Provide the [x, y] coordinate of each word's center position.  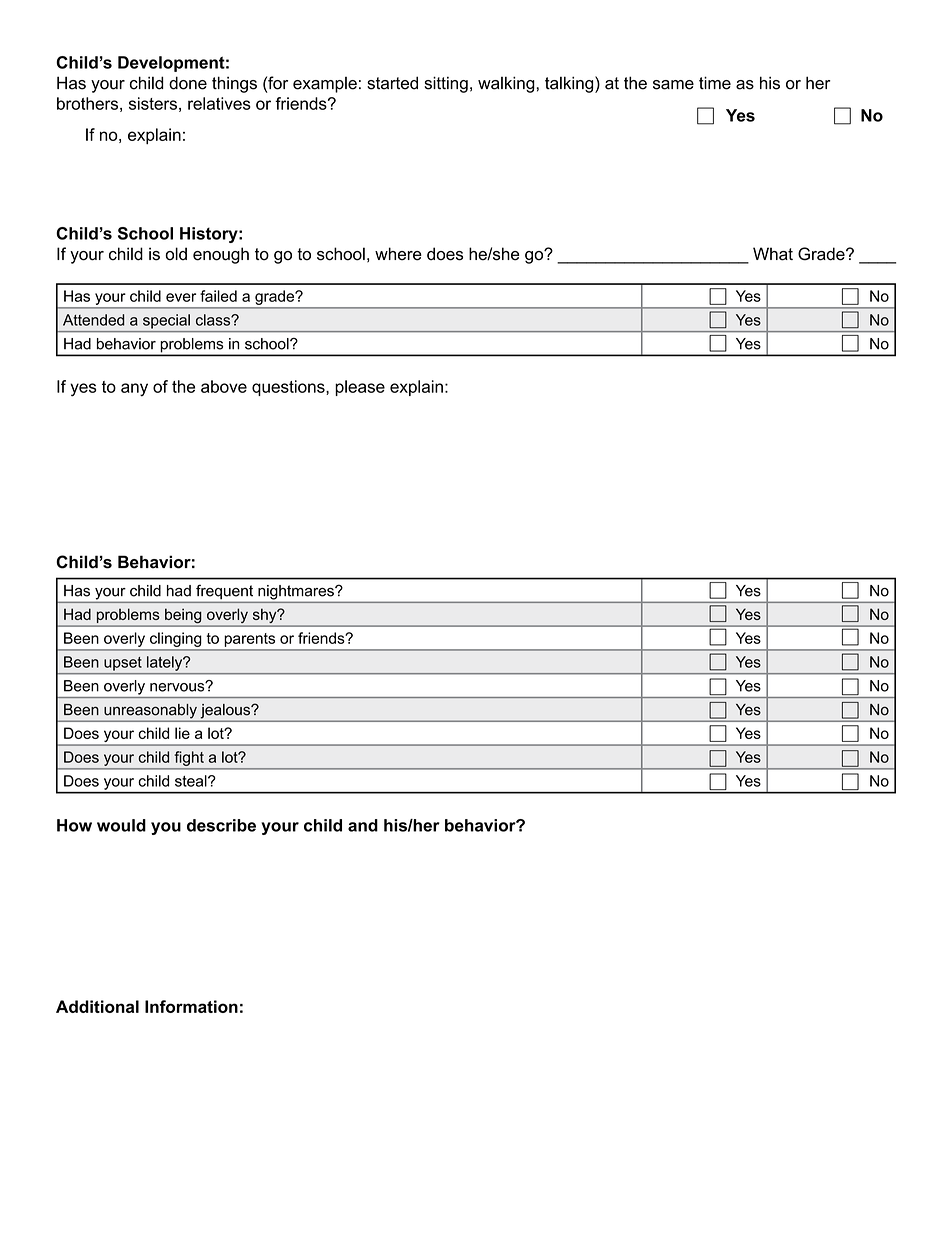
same [673, 85]
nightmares [297, 592]
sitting [446, 84]
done [188, 83]
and [363, 825]
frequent [224, 592]
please [360, 388]
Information [191, 1006]
